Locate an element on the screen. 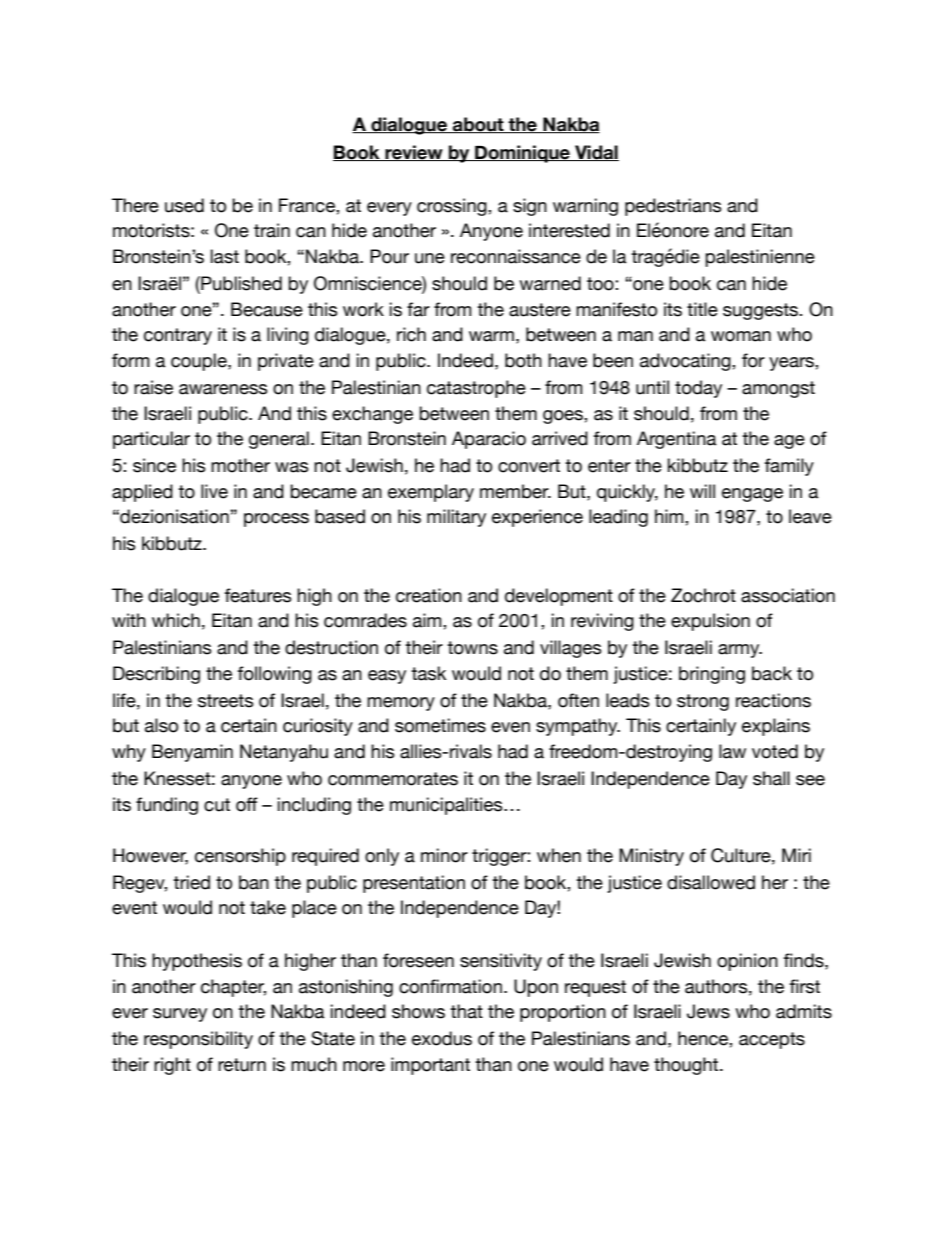  contrary is located at coordinates (178, 336).
